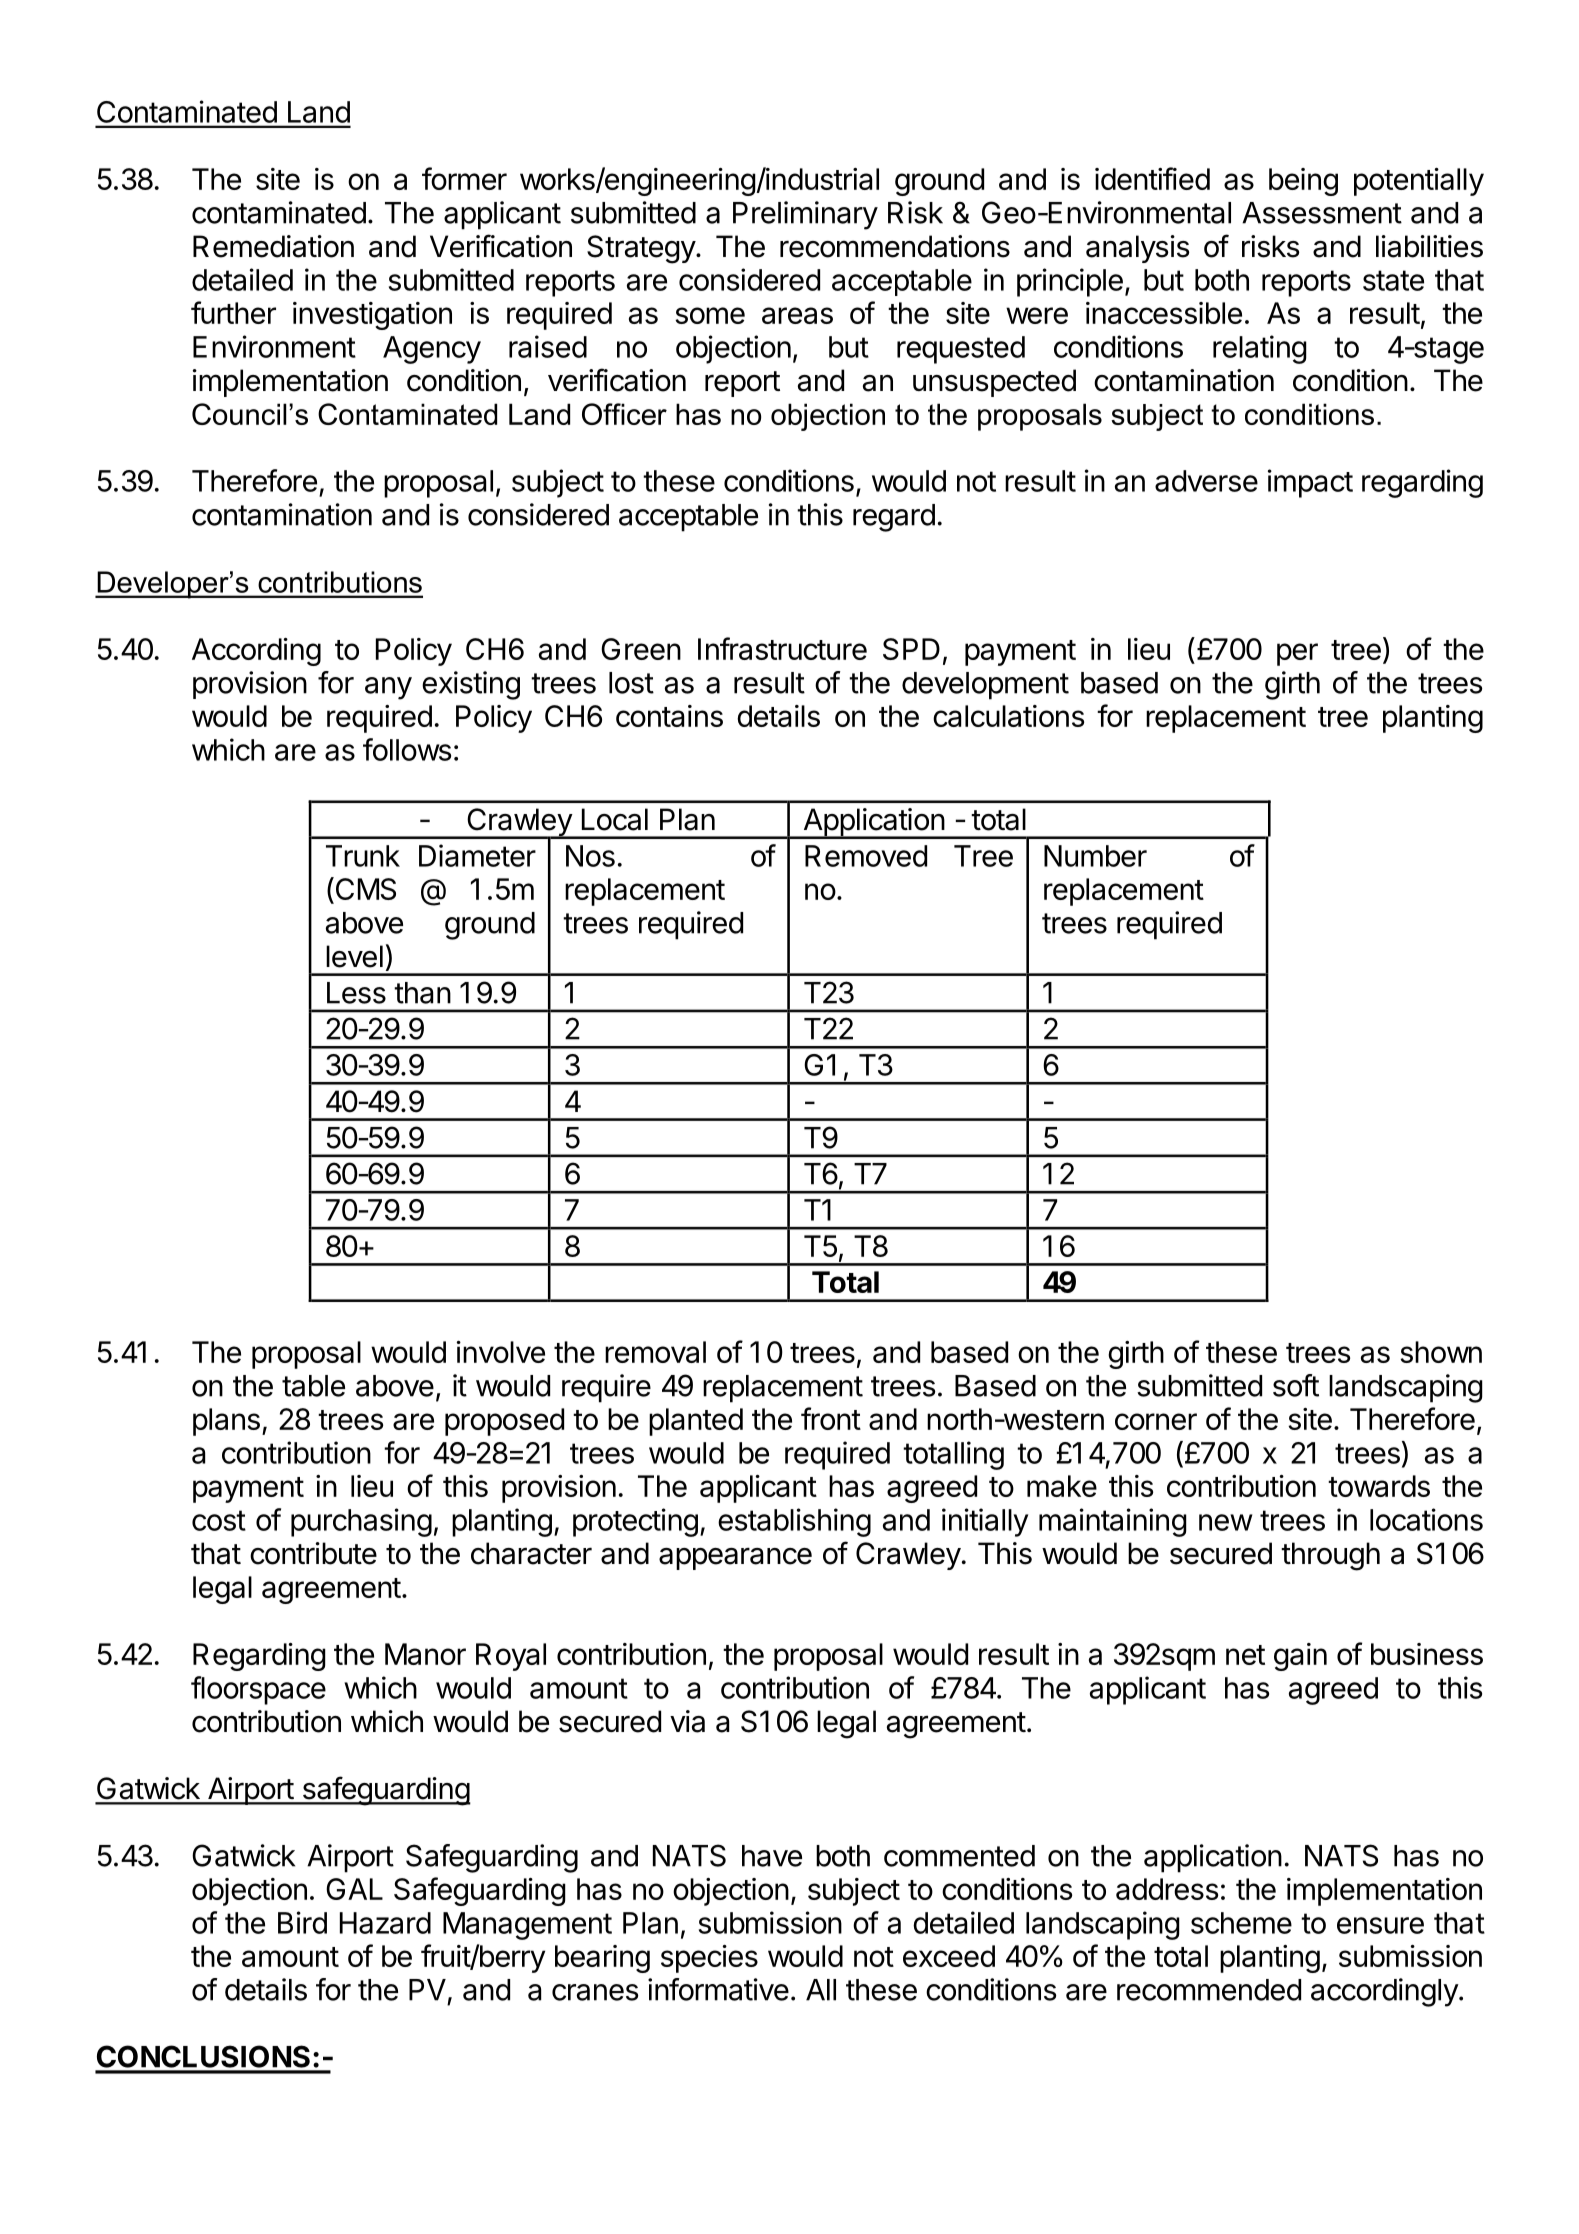  Describe the element at coordinates (805, 215) in the screenshot. I see `Preliminary` at that location.
